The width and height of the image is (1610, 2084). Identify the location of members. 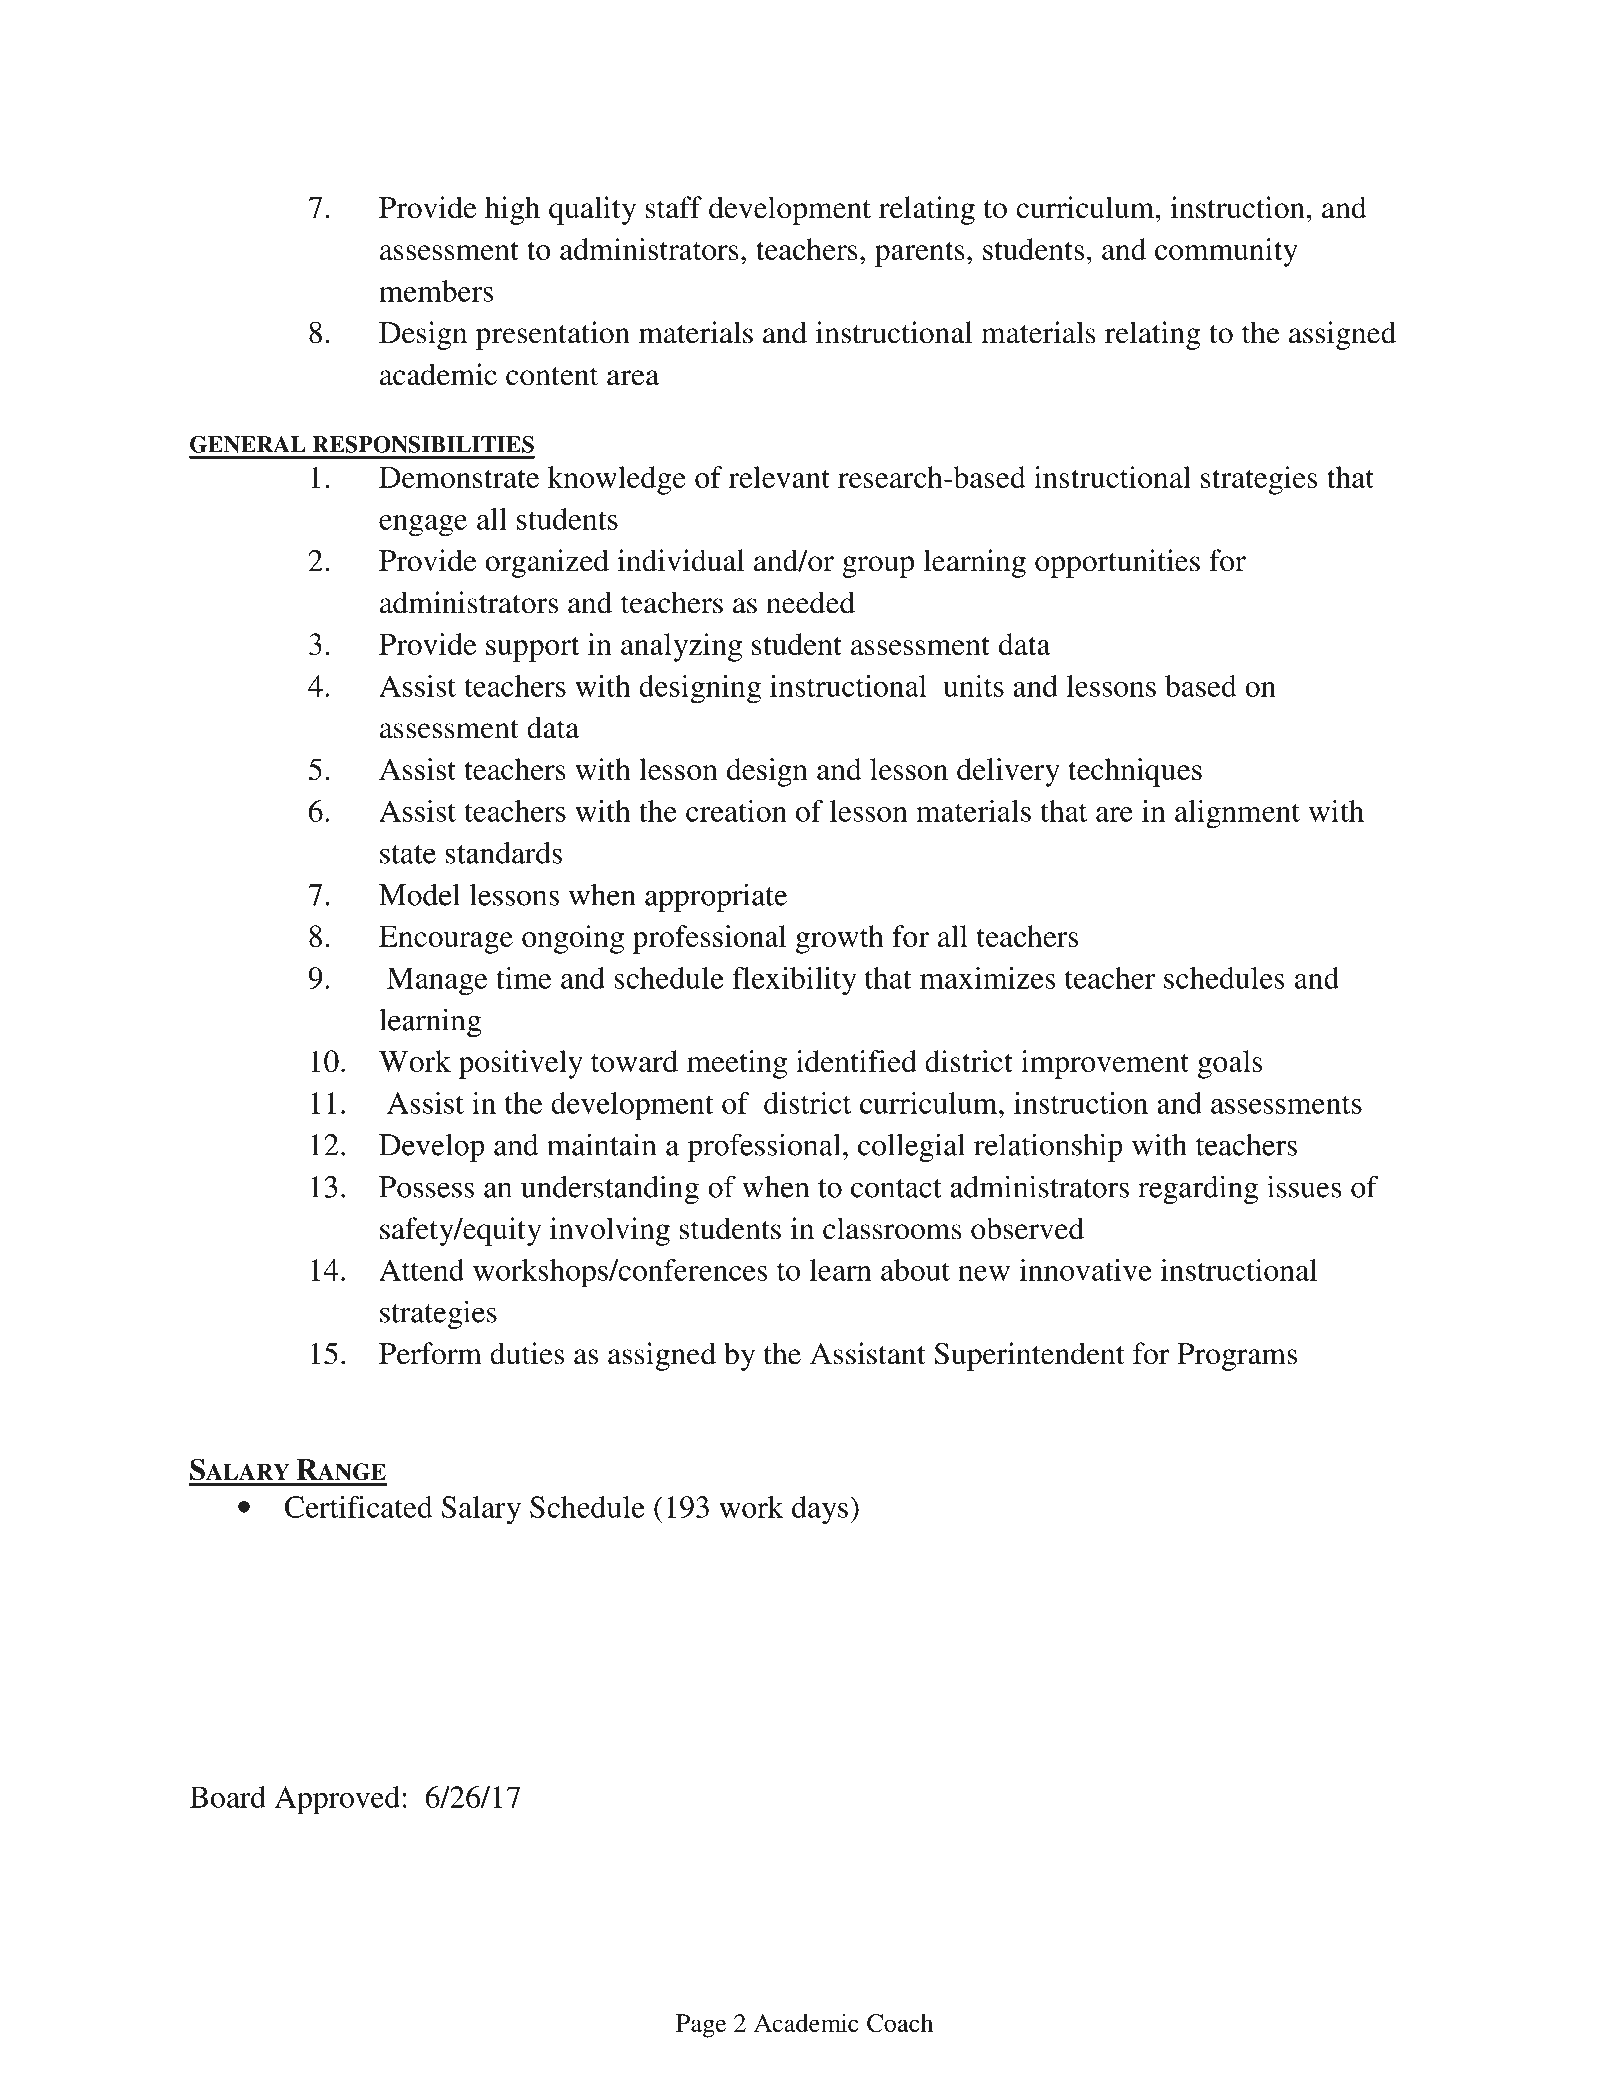
(436, 291).
